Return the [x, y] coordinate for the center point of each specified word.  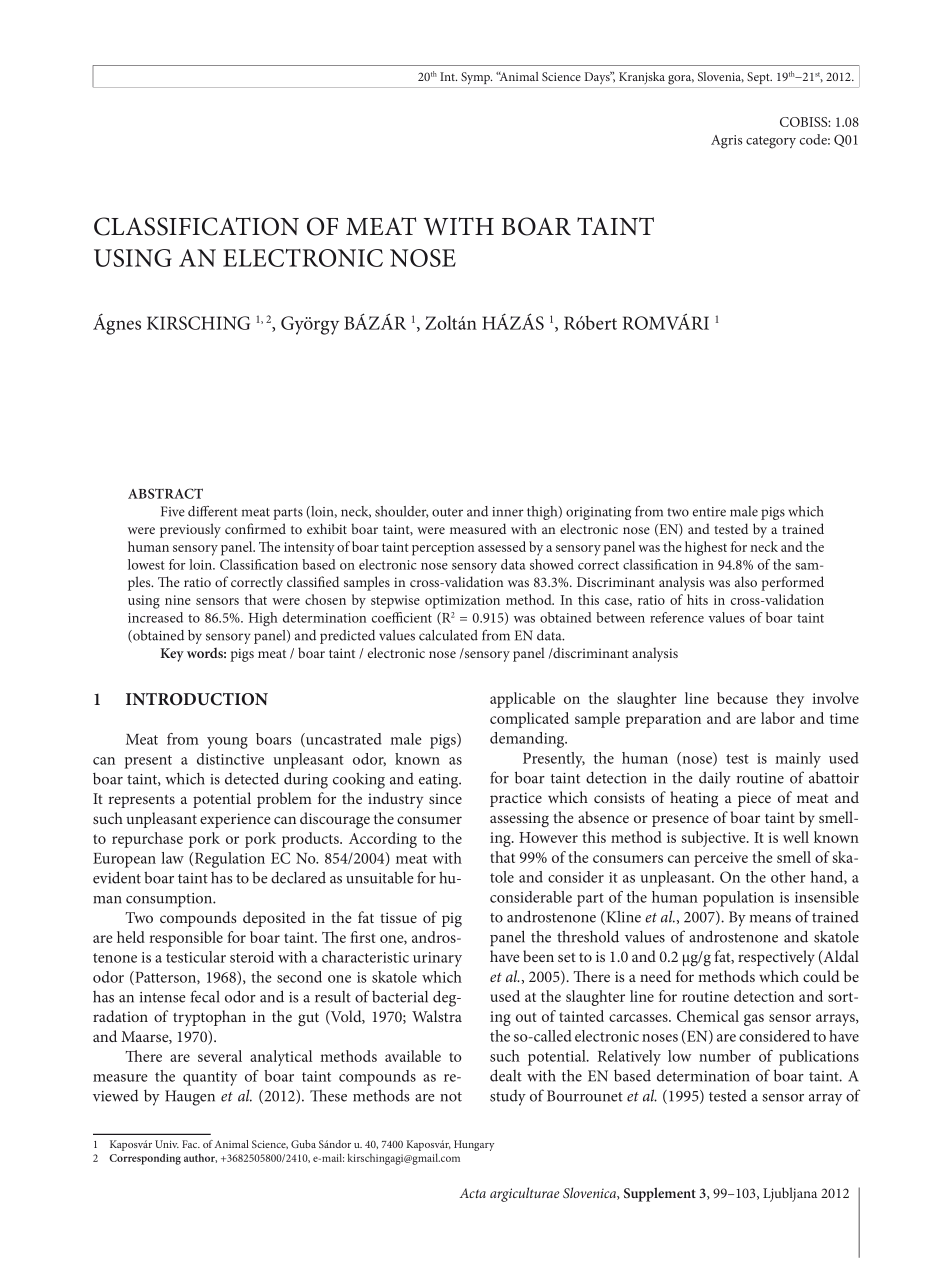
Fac [191, 1144]
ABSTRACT [165, 493]
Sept [759, 78]
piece [754, 799]
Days [598, 77]
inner [508, 512]
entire [709, 512]
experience [235, 820]
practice [516, 799]
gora [681, 80]
